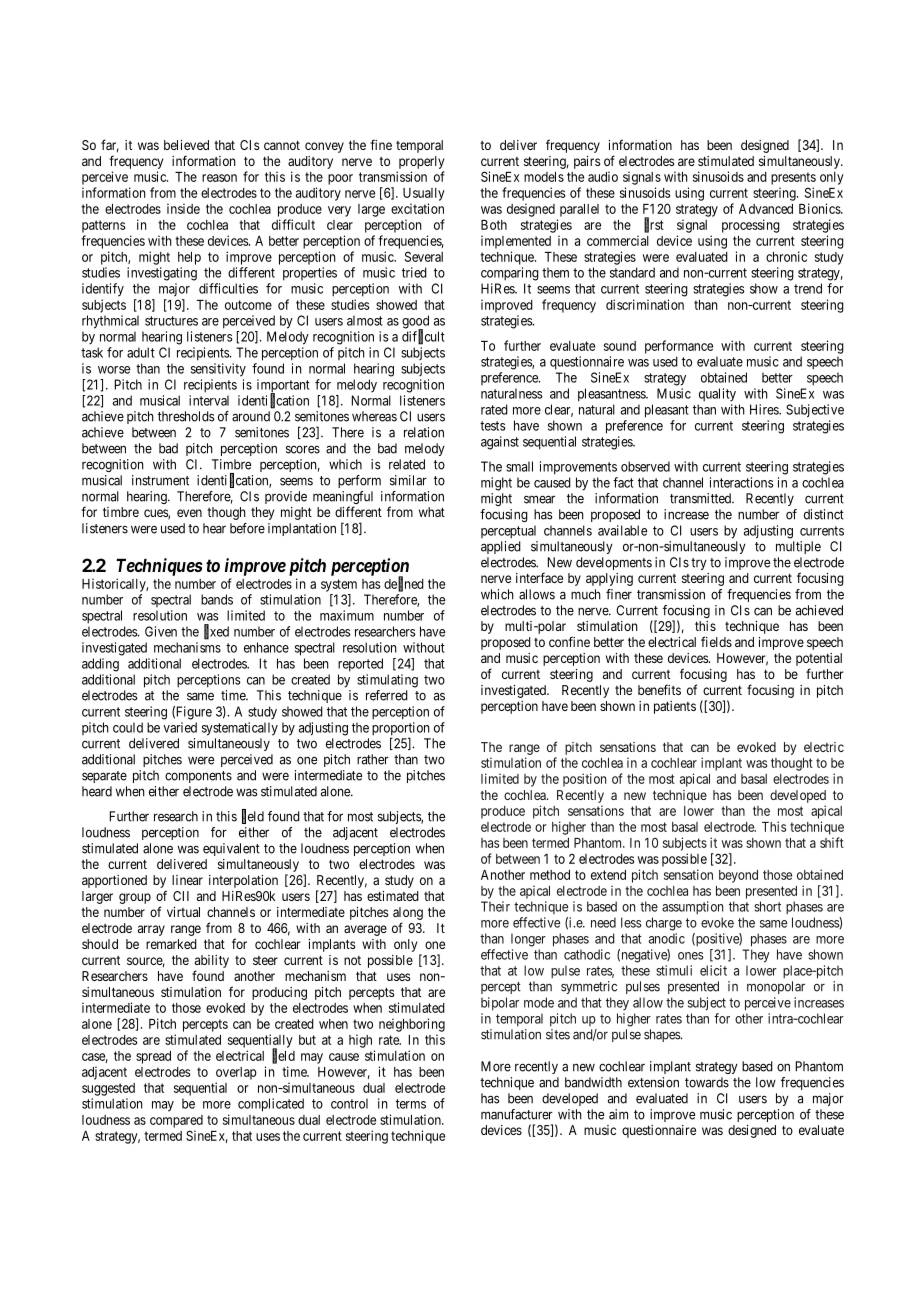  Describe the element at coordinates (832, 842) in the page. I see `shift` at that location.
